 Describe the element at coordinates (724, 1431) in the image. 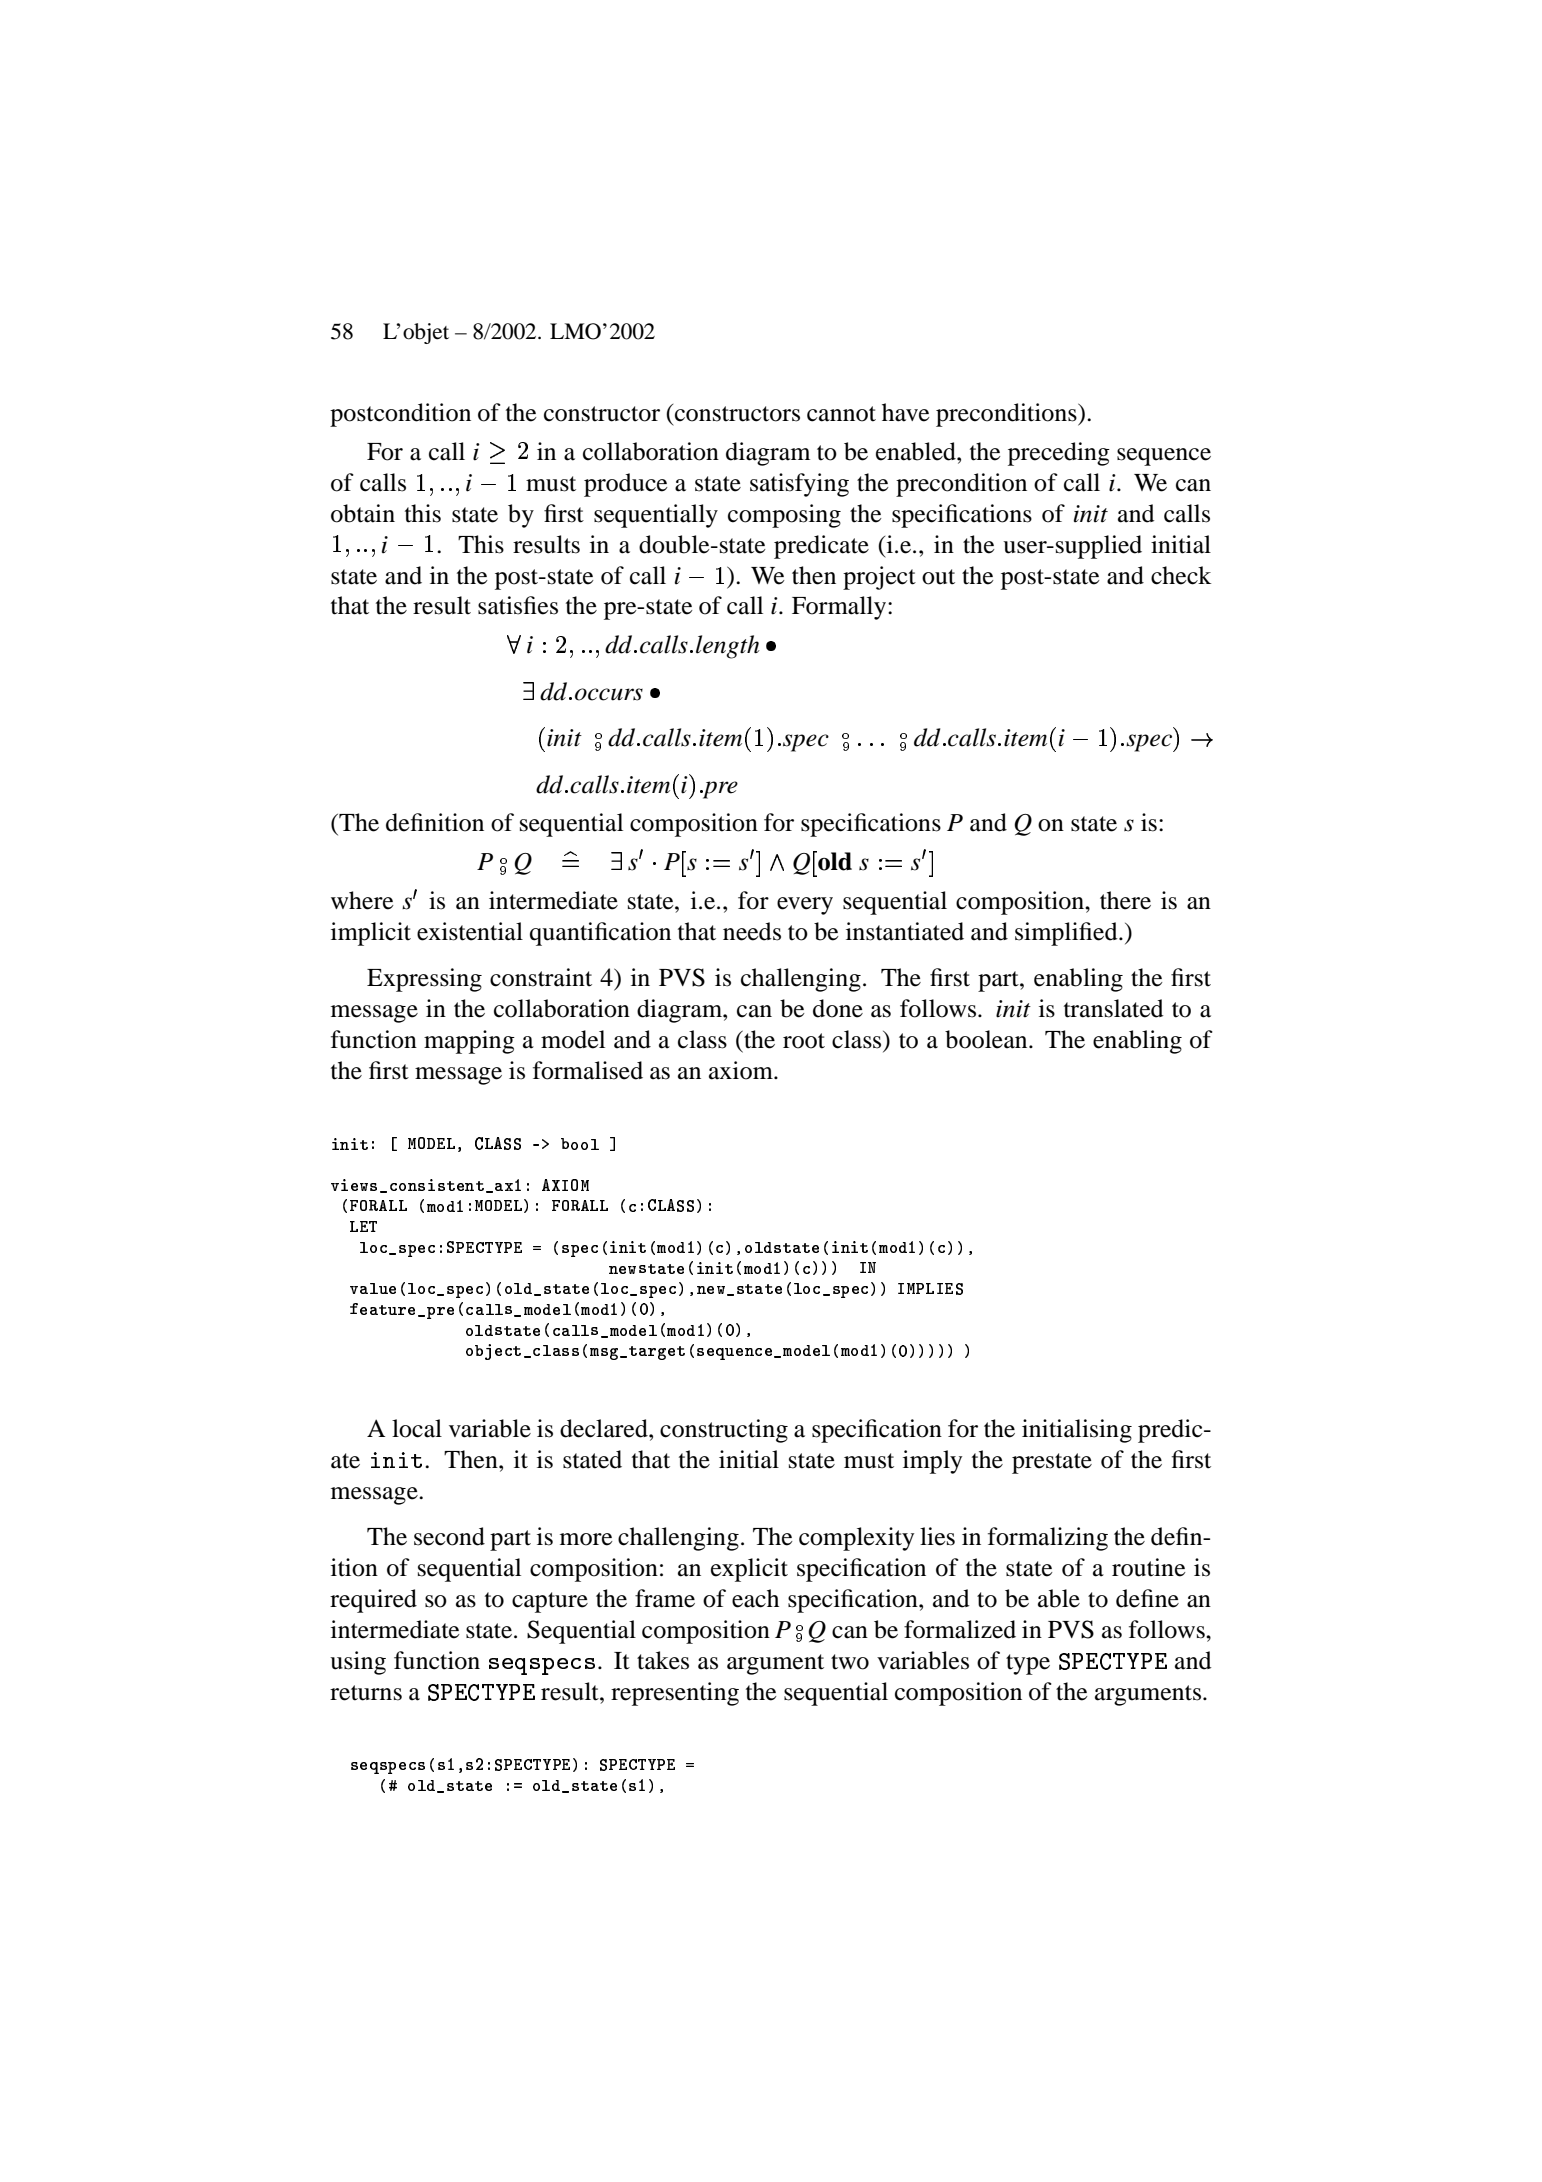

I see `constructing` at that location.
